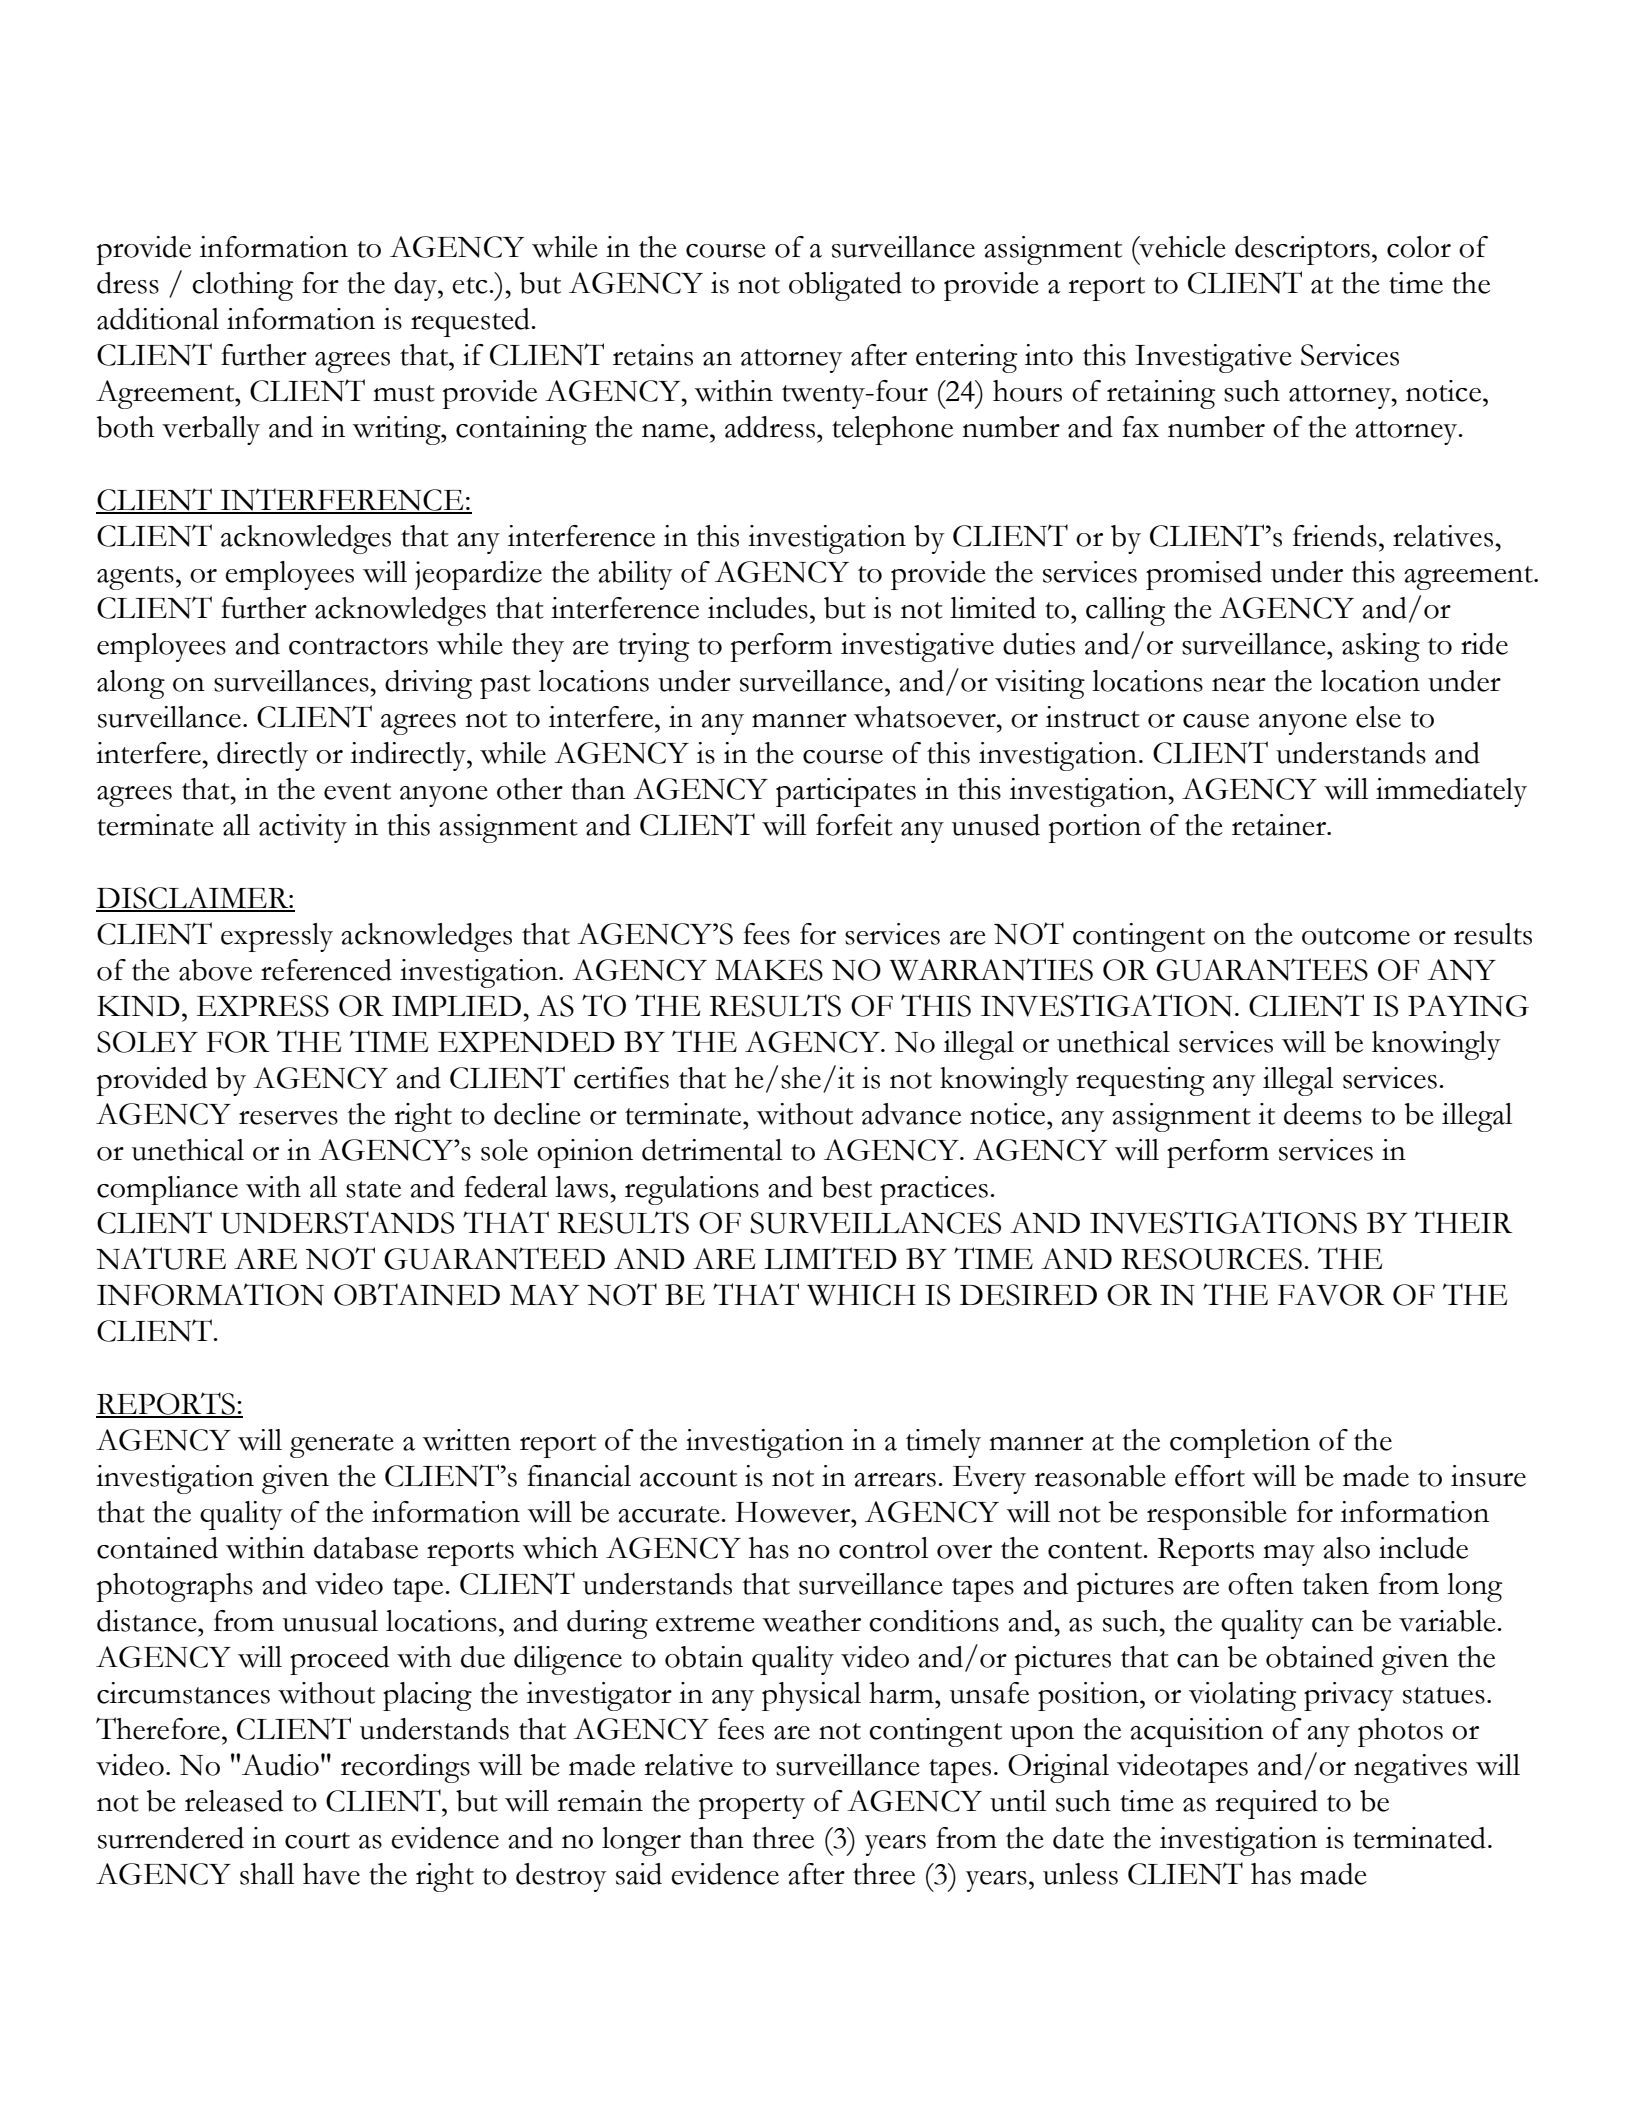 Image resolution: width=1639 pixels, height=2121 pixels. What do you see at coordinates (752, 1807) in the screenshot?
I see `property` at bounding box center [752, 1807].
